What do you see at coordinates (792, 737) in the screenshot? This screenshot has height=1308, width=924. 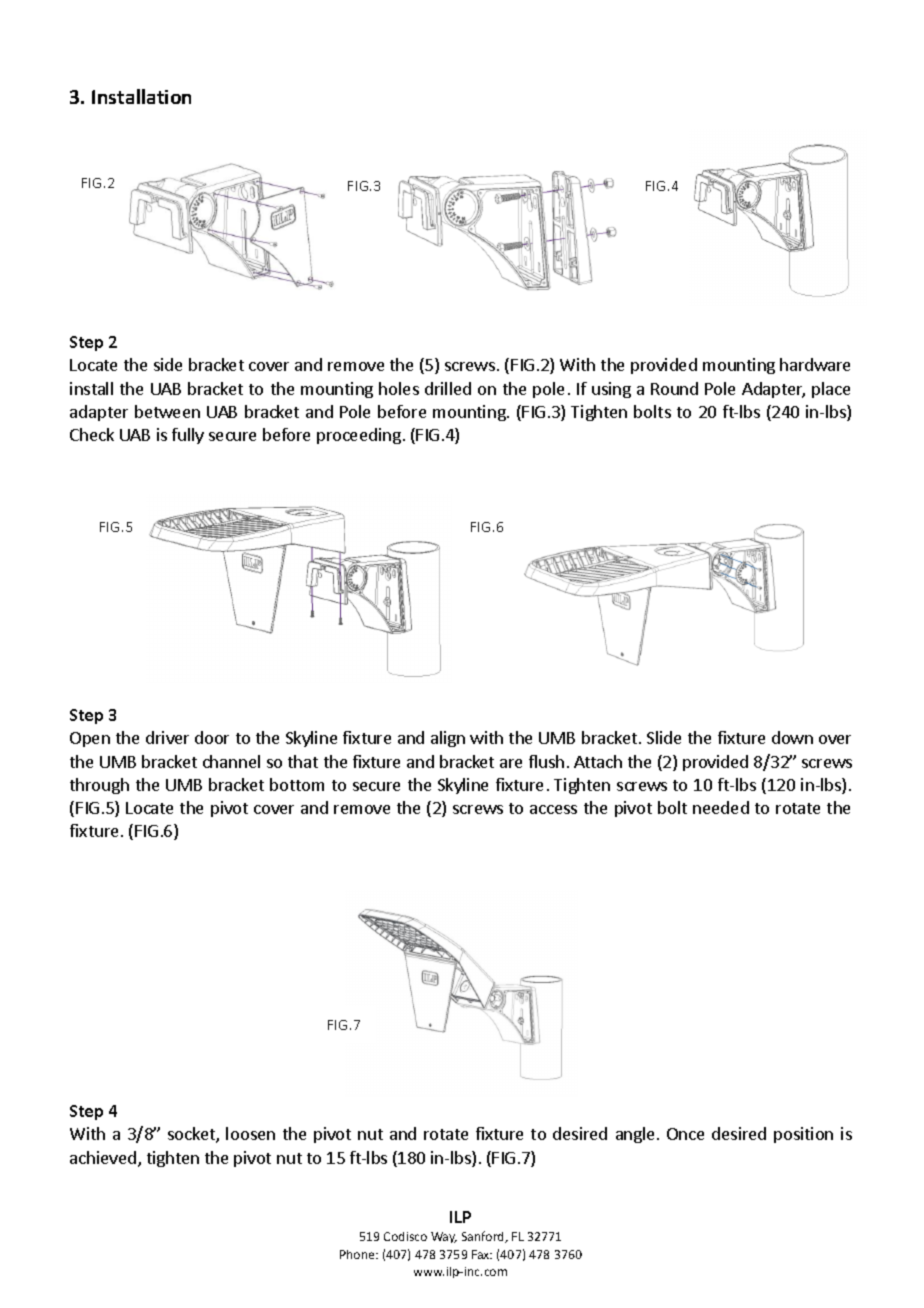 I see `down` at bounding box center [792, 737].
